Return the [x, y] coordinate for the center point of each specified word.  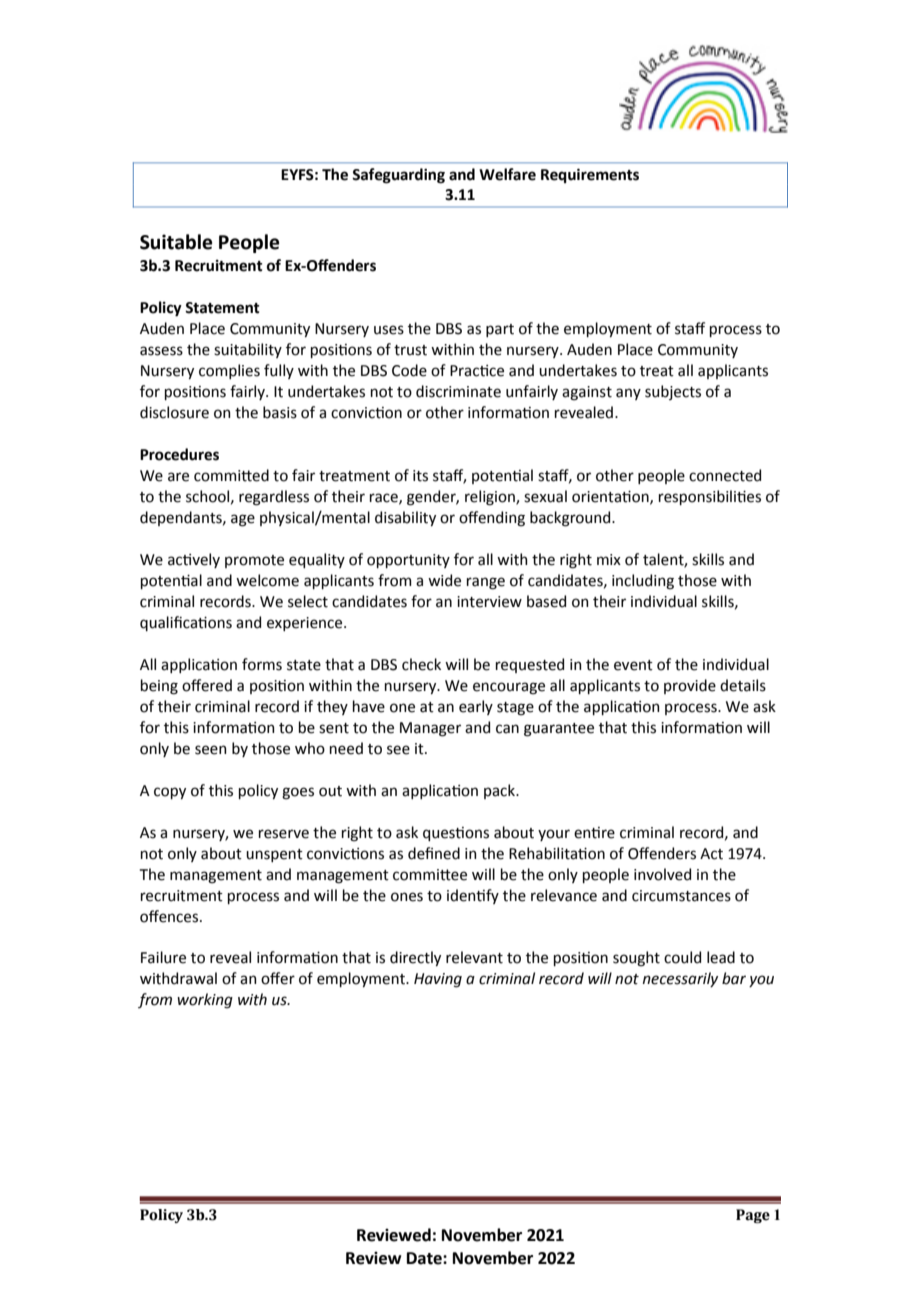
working [205, 1001]
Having [438, 980]
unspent [274, 855]
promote [254, 561]
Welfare [507, 174]
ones [407, 897]
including [643, 582]
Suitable [176, 242]
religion [491, 498]
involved [662, 874]
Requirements [590, 175]
